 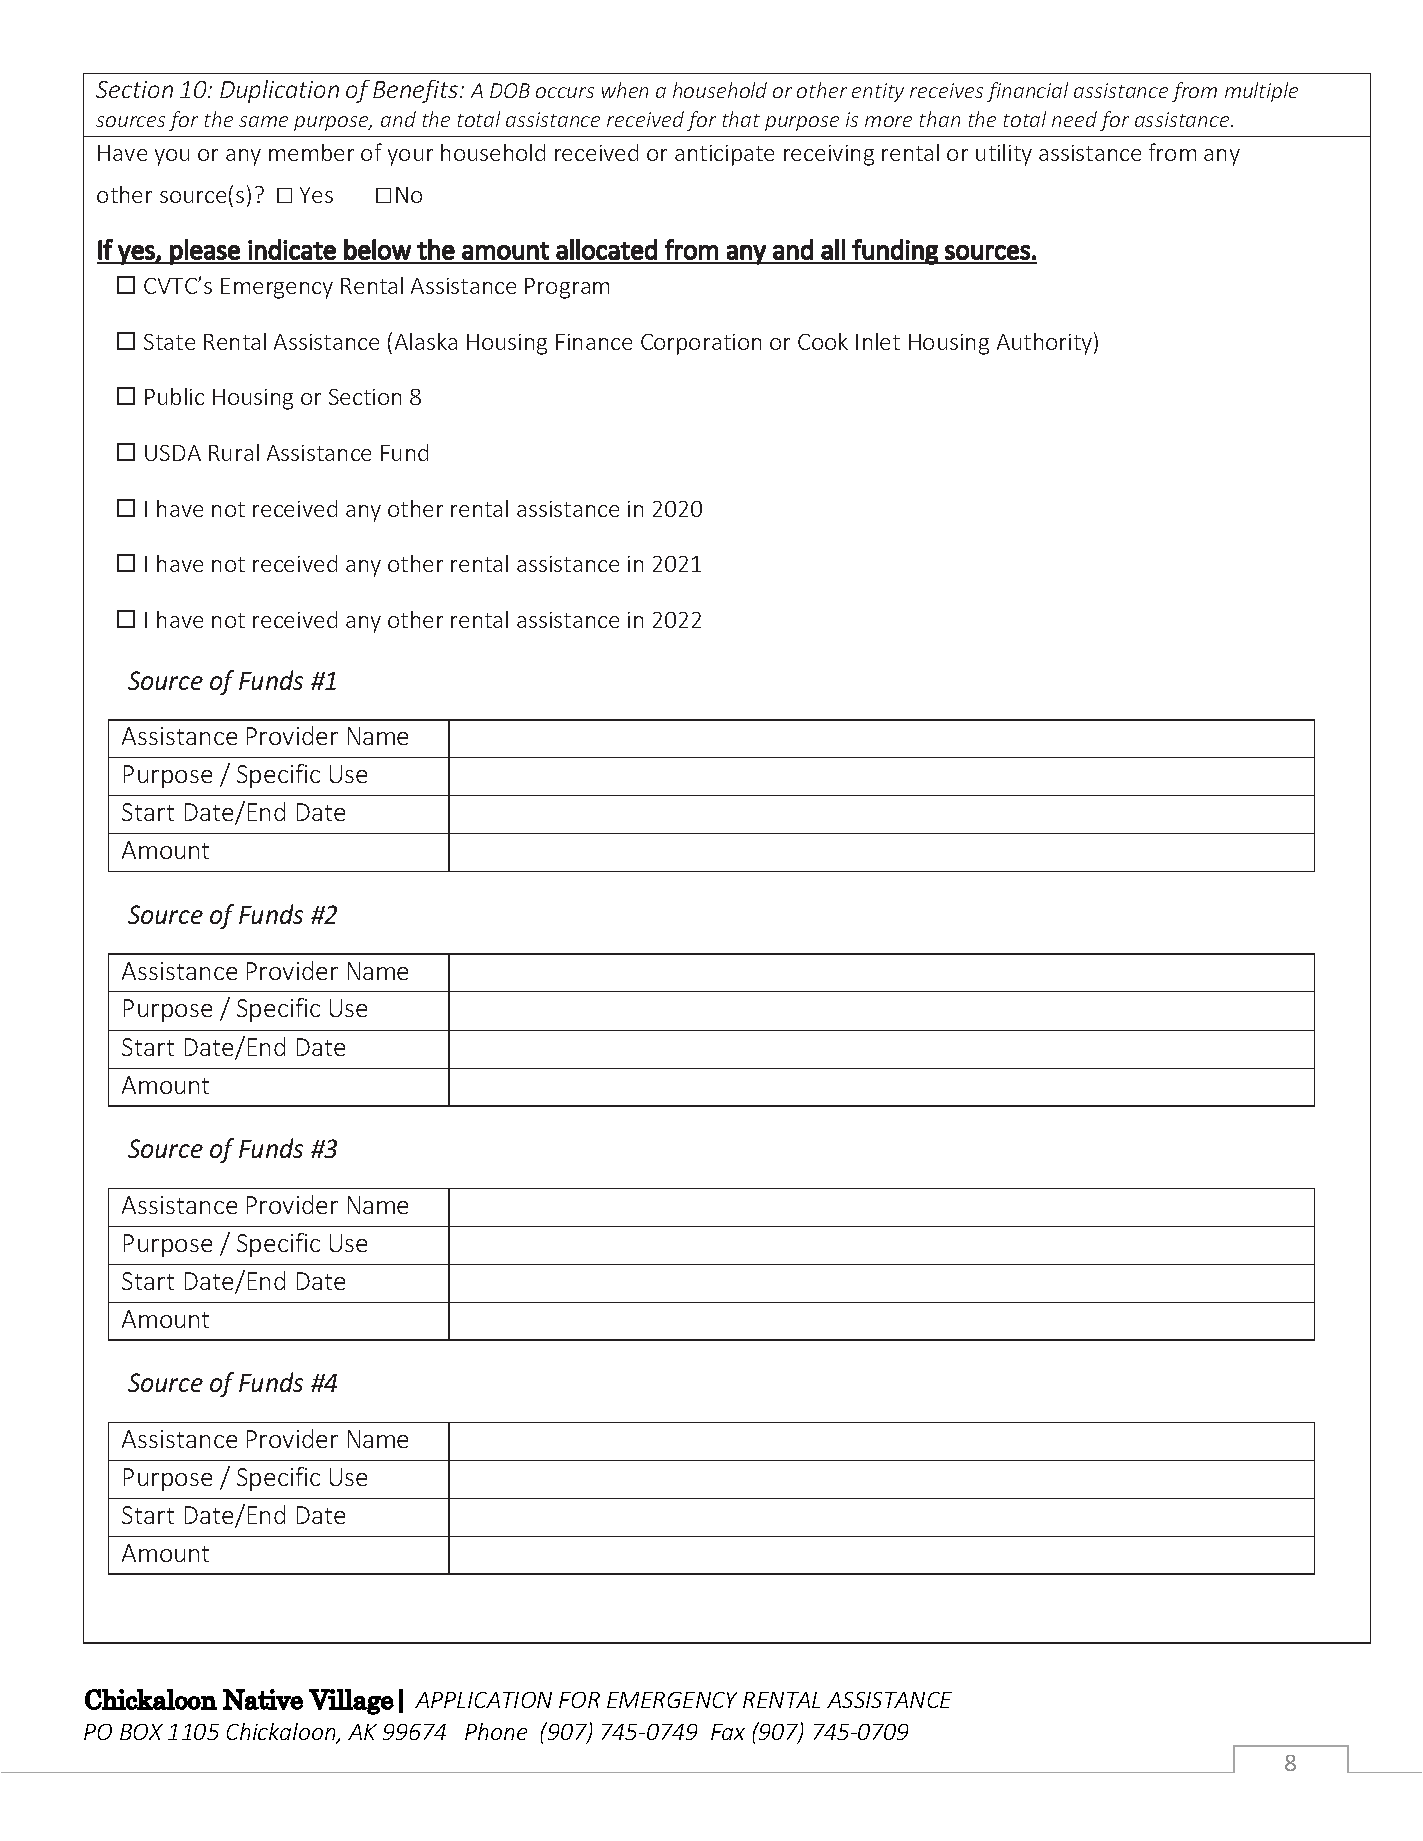 I want to click on Phone, so click(x=496, y=1731).
